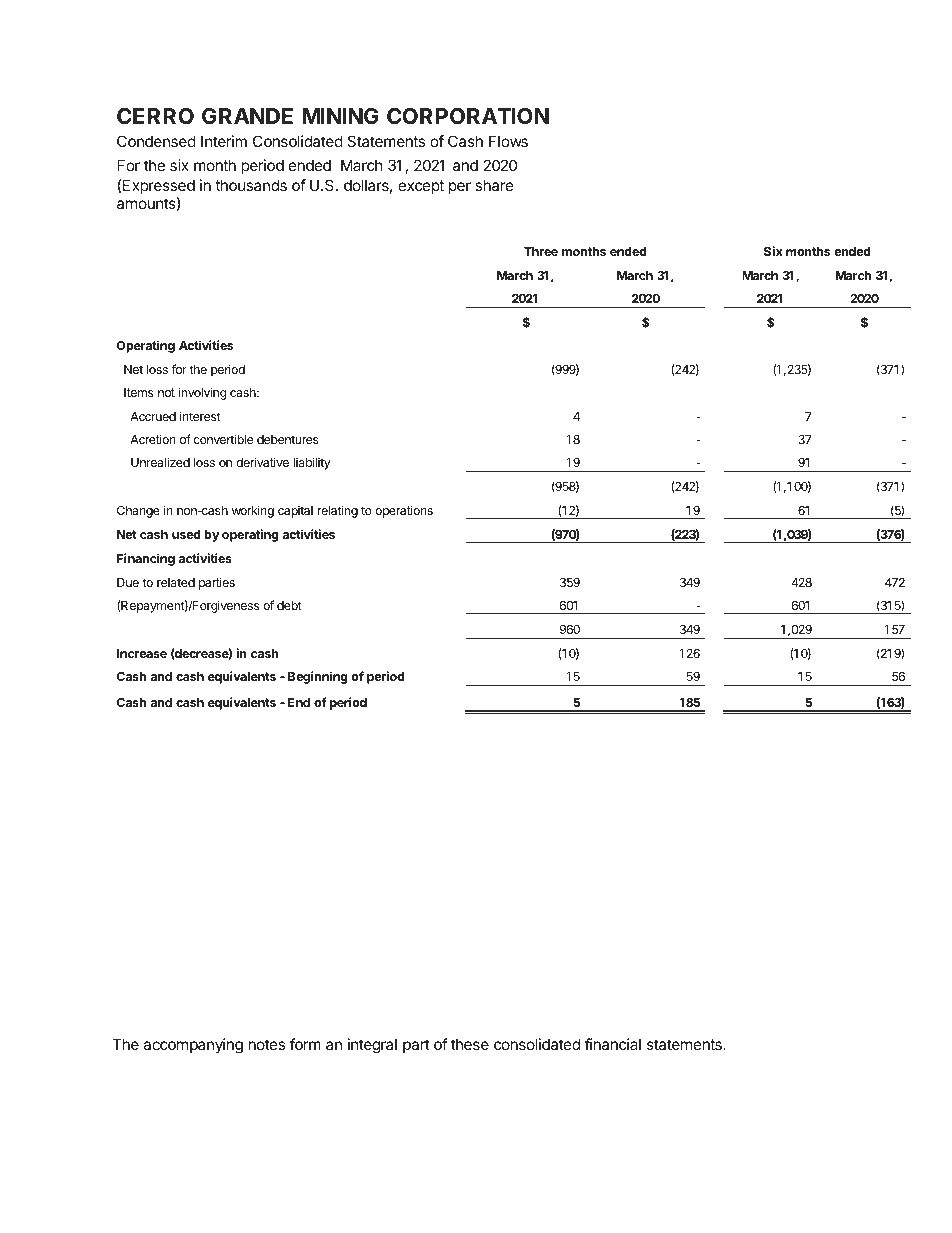  What do you see at coordinates (372, 1046) in the screenshot?
I see `integral` at bounding box center [372, 1046].
